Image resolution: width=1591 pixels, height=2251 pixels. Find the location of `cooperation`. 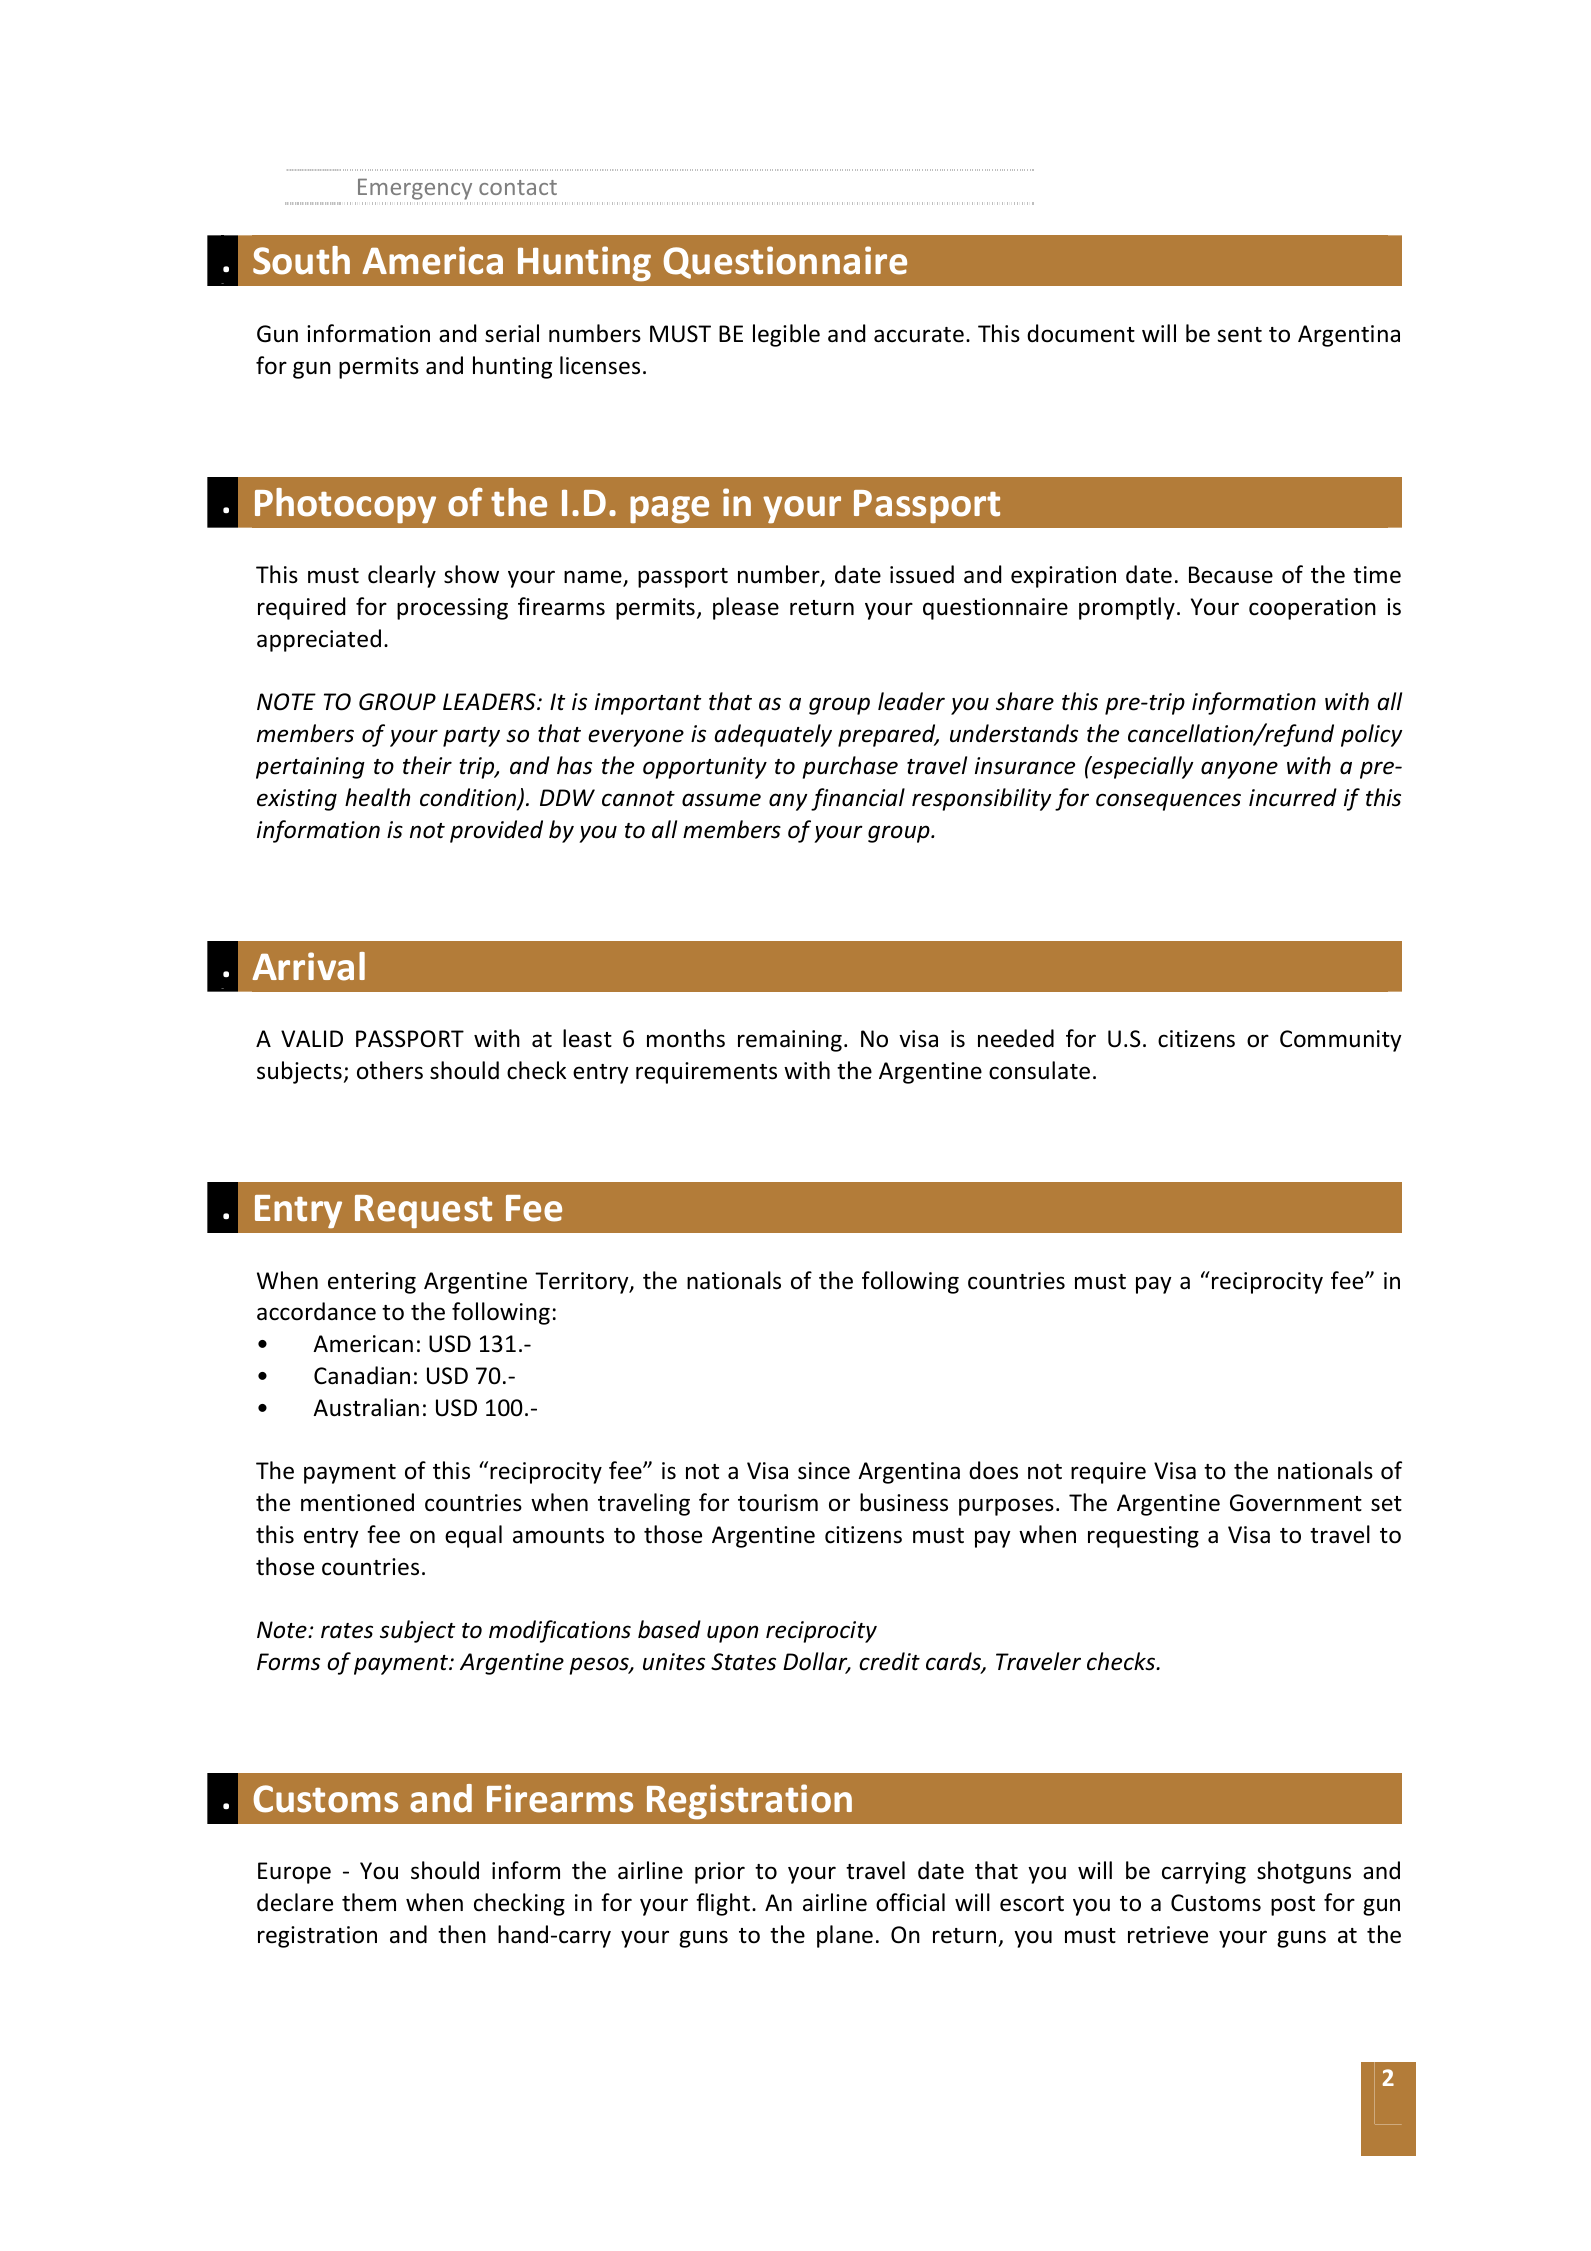

cooperation is located at coordinates (1312, 609).
